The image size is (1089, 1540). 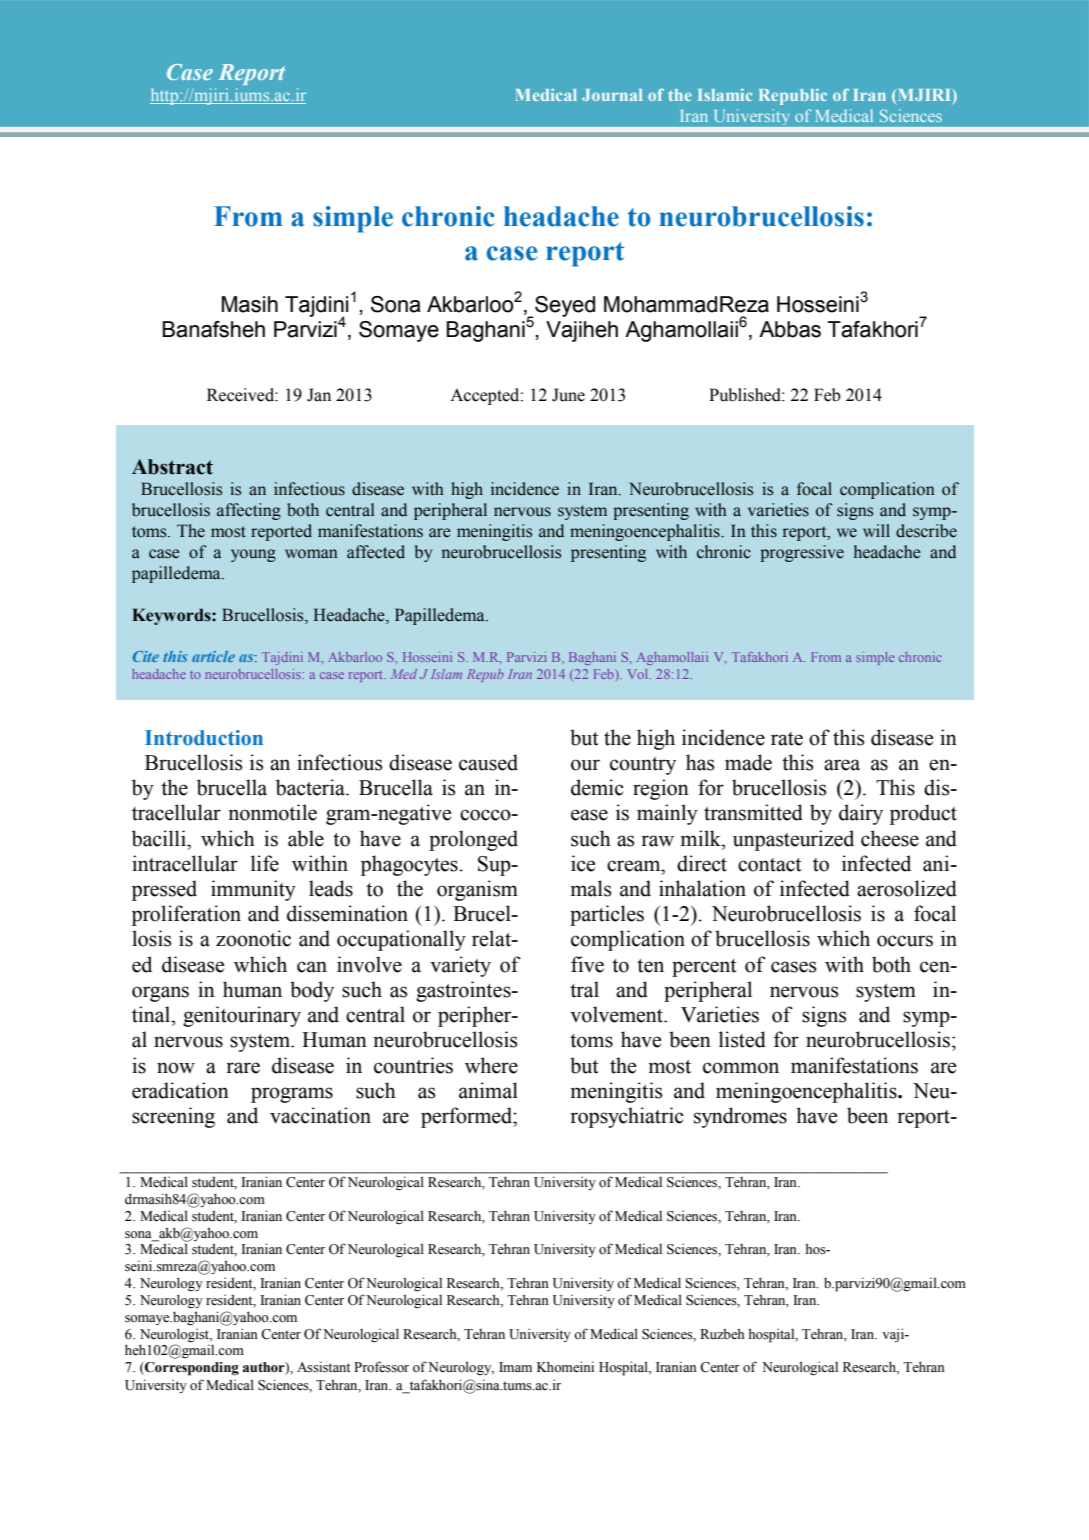 What do you see at coordinates (793, 840) in the page?
I see `unpasteurized` at bounding box center [793, 840].
